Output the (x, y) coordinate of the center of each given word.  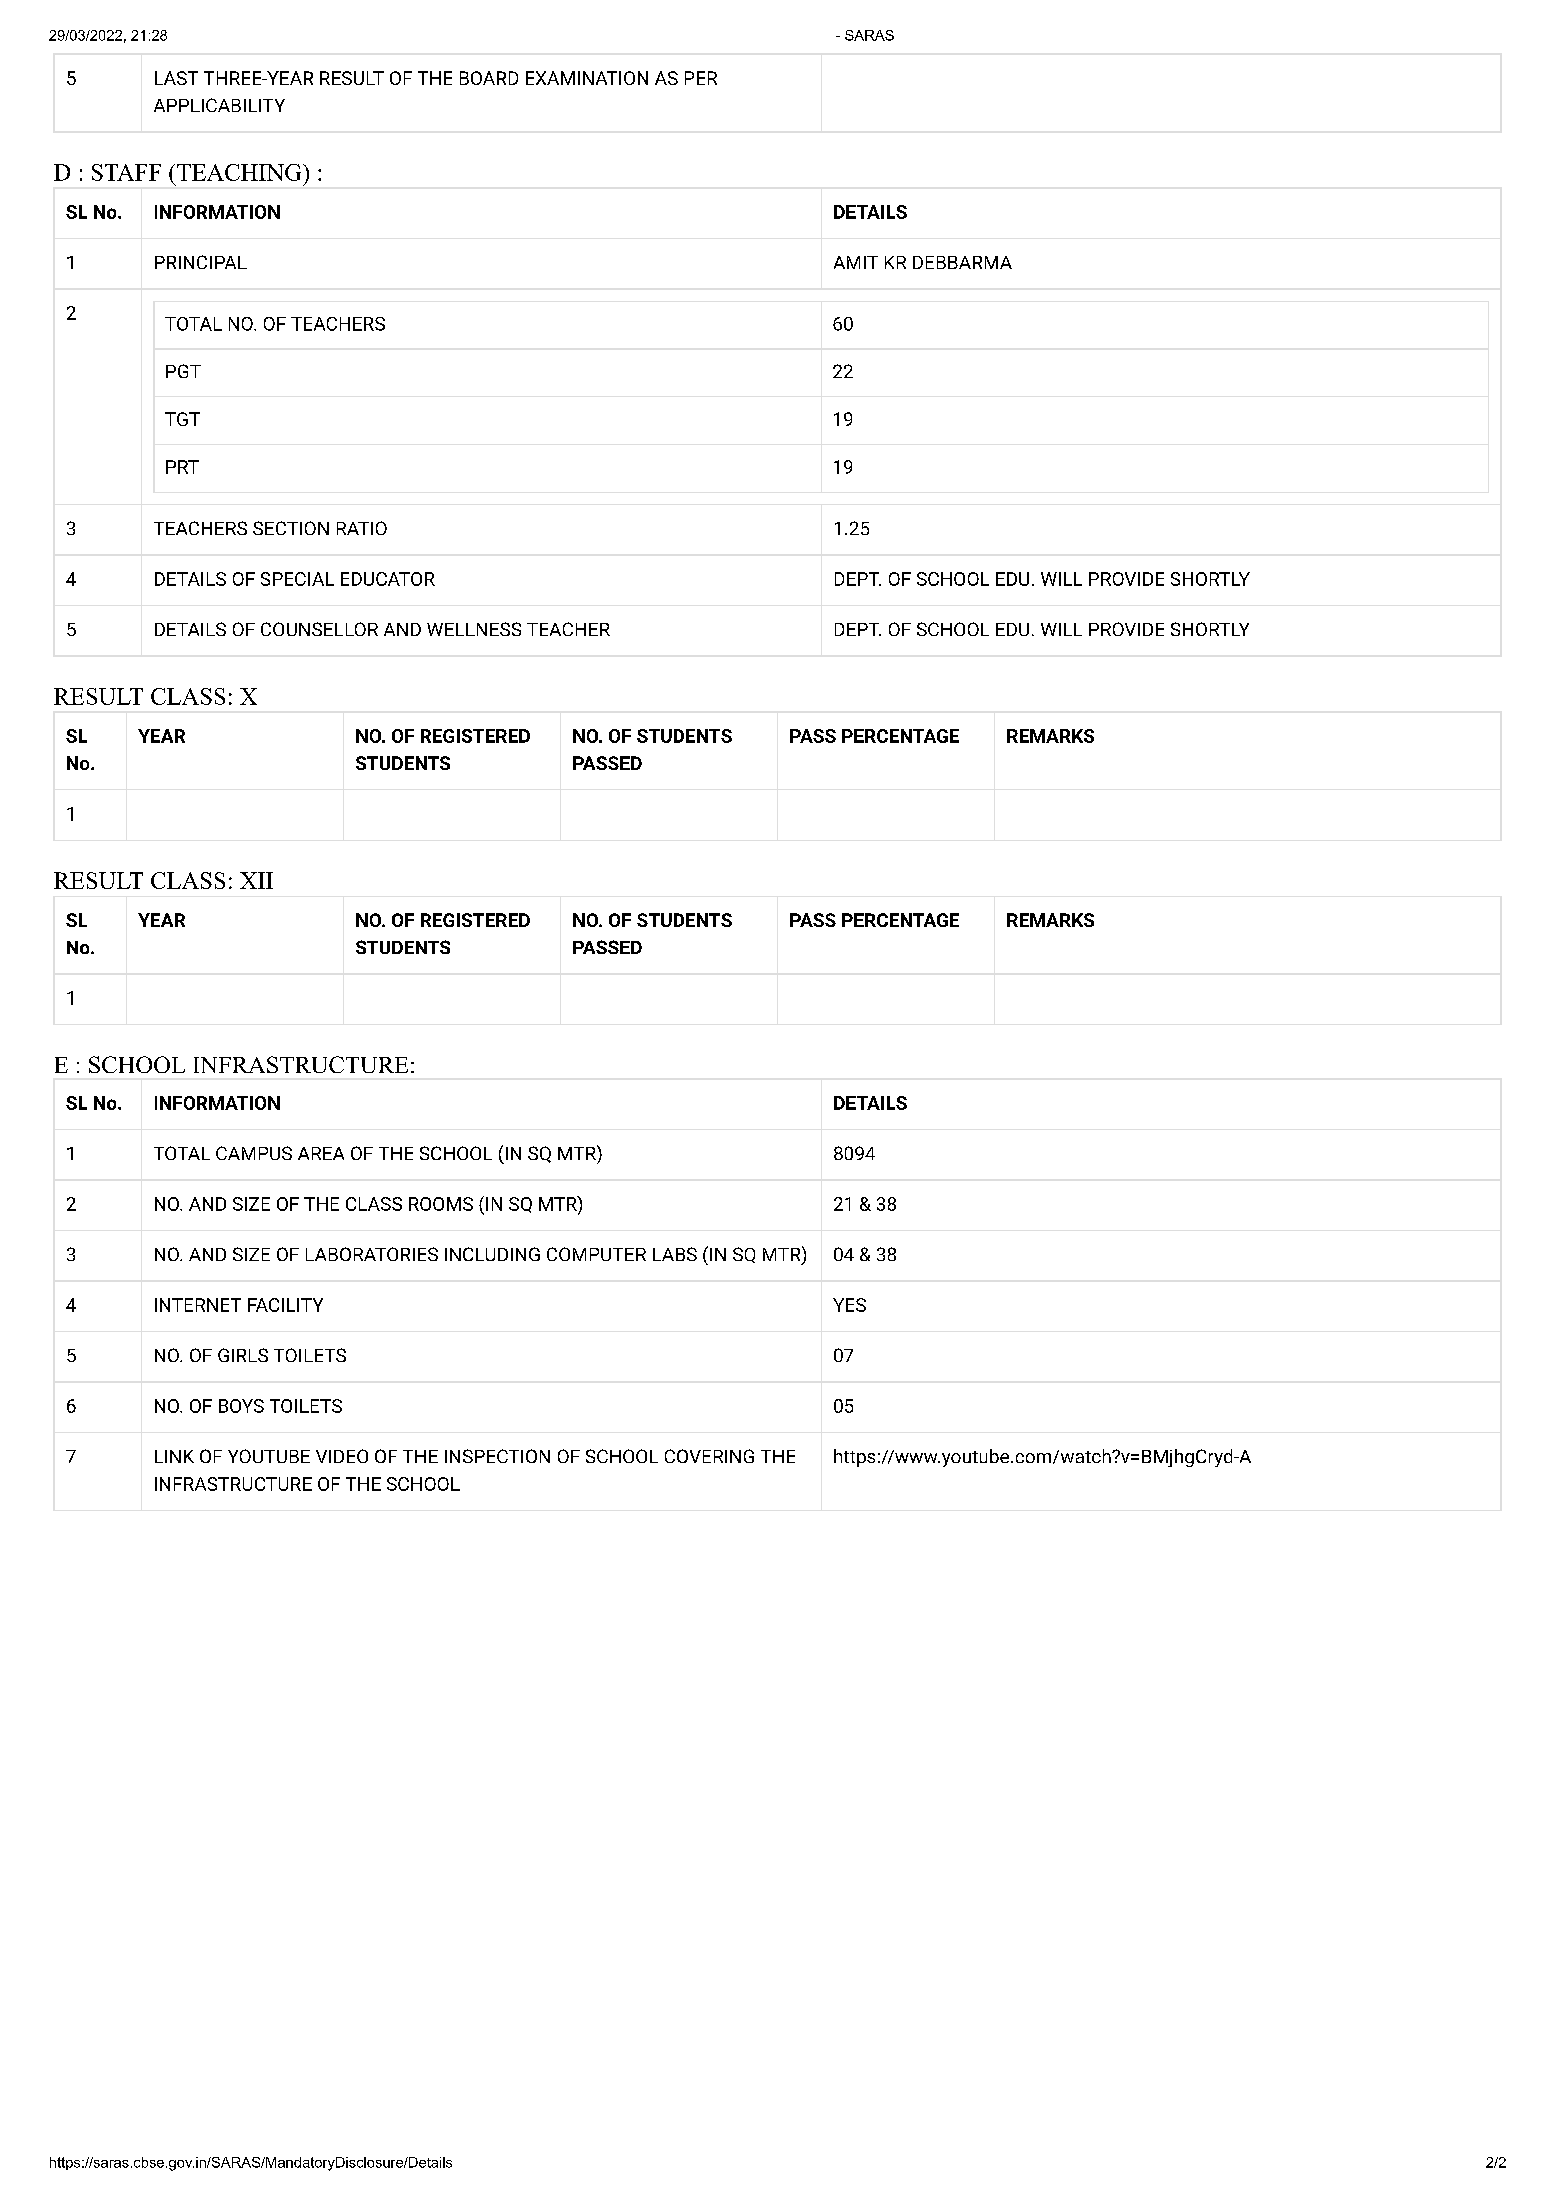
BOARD (489, 78)
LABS (675, 1254)
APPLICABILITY (219, 105)
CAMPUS (254, 1153)
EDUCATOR (388, 579)
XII (256, 880)
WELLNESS (474, 629)
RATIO (362, 528)
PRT (182, 467)
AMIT (856, 262)
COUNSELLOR (319, 629)
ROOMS (441, 1204)
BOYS (241, 1406)
